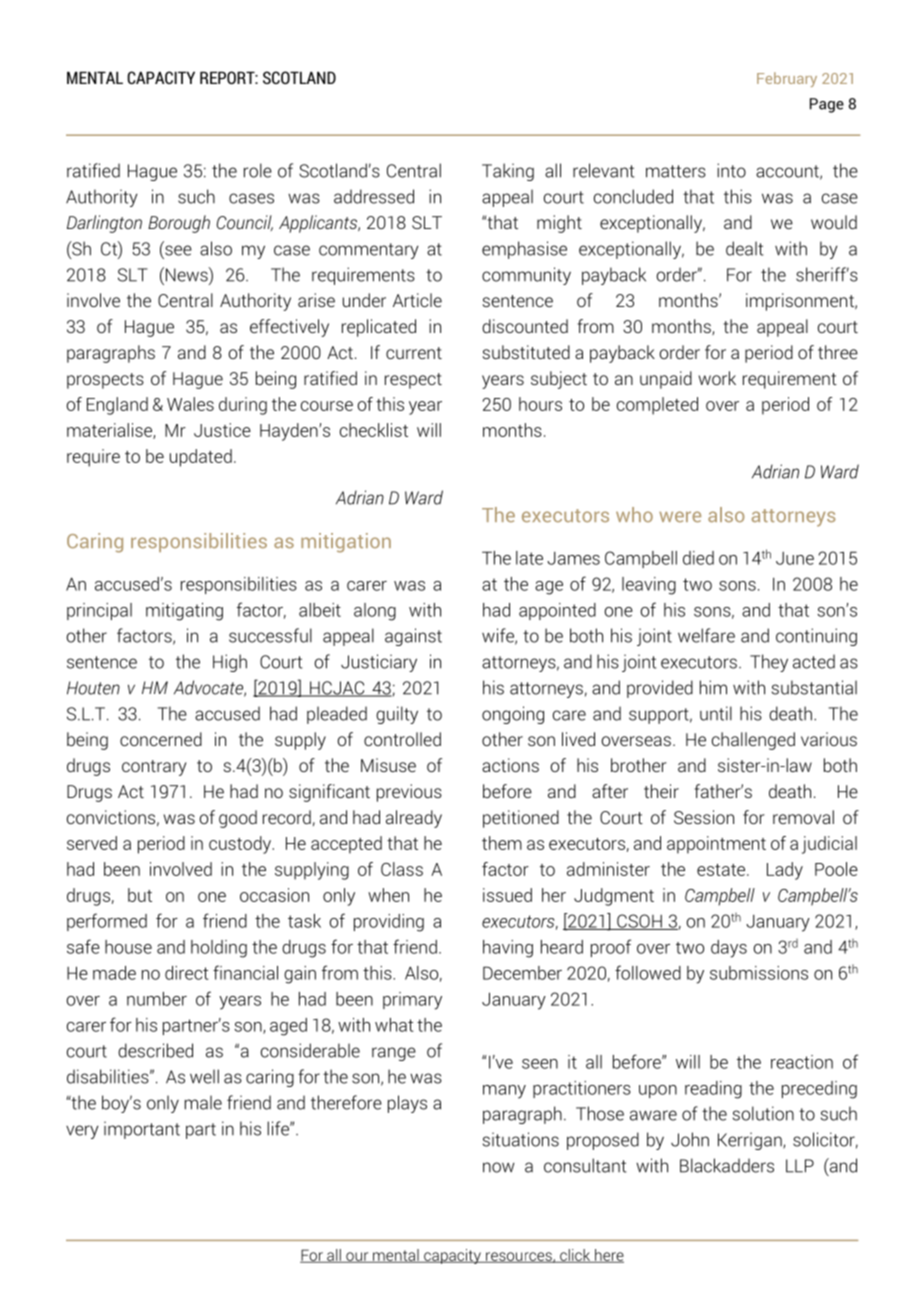 The width and height of the screenshot is (924, 1309). I want to click on Taking, so click(508, 172).
